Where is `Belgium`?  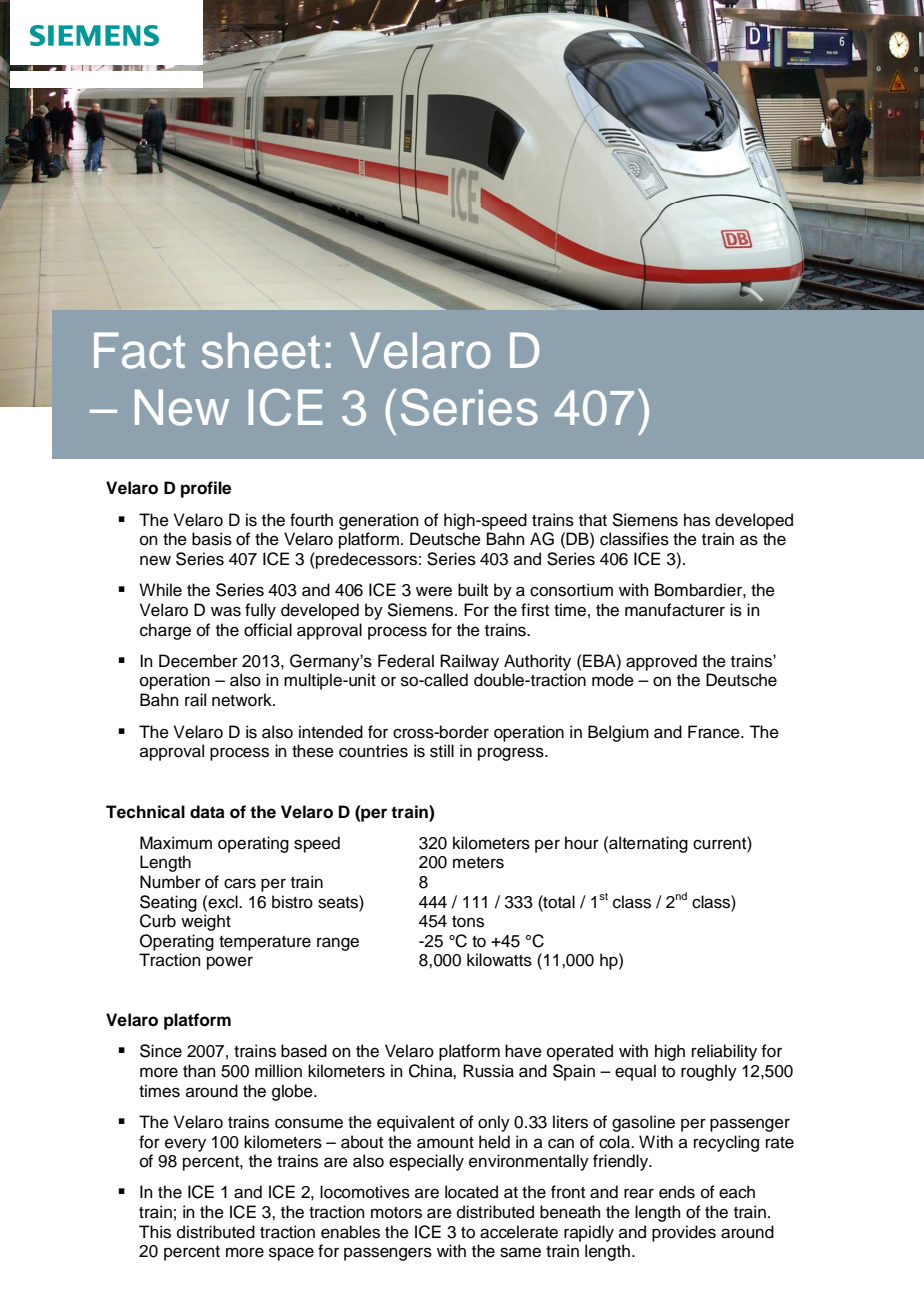 Belgium is located at coordinates (618, 733).
